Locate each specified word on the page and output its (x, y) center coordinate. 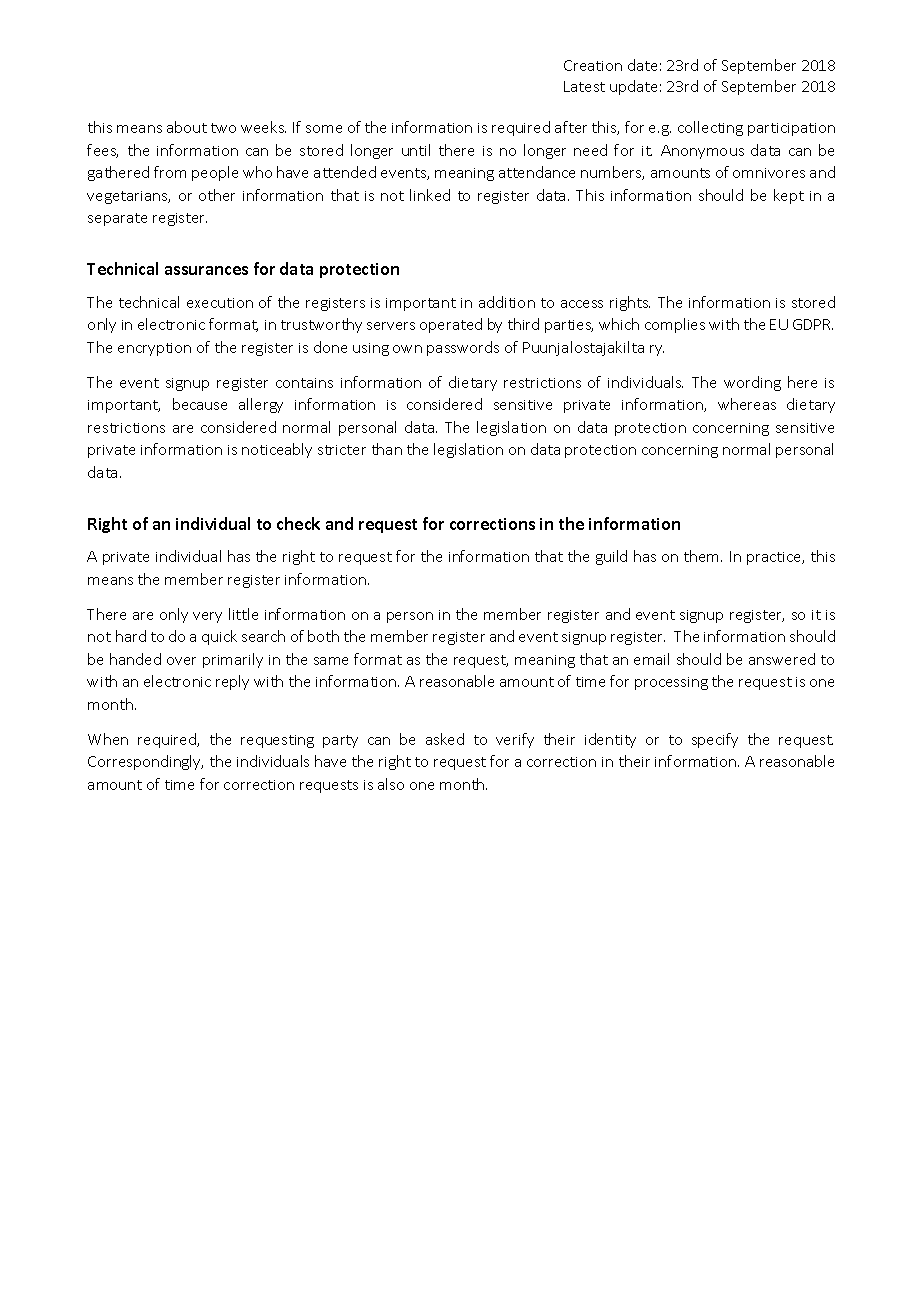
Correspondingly (145, 762)
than (387, 449)
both (323, 636)
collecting (710, 128)
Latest (584, 86)
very (207, 617)
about (187, 127)
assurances (206, 270)
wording (752, 383)
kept (789, 196)
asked (445, 739)
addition (507, 302)
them (703, 556)
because (200, 404)
